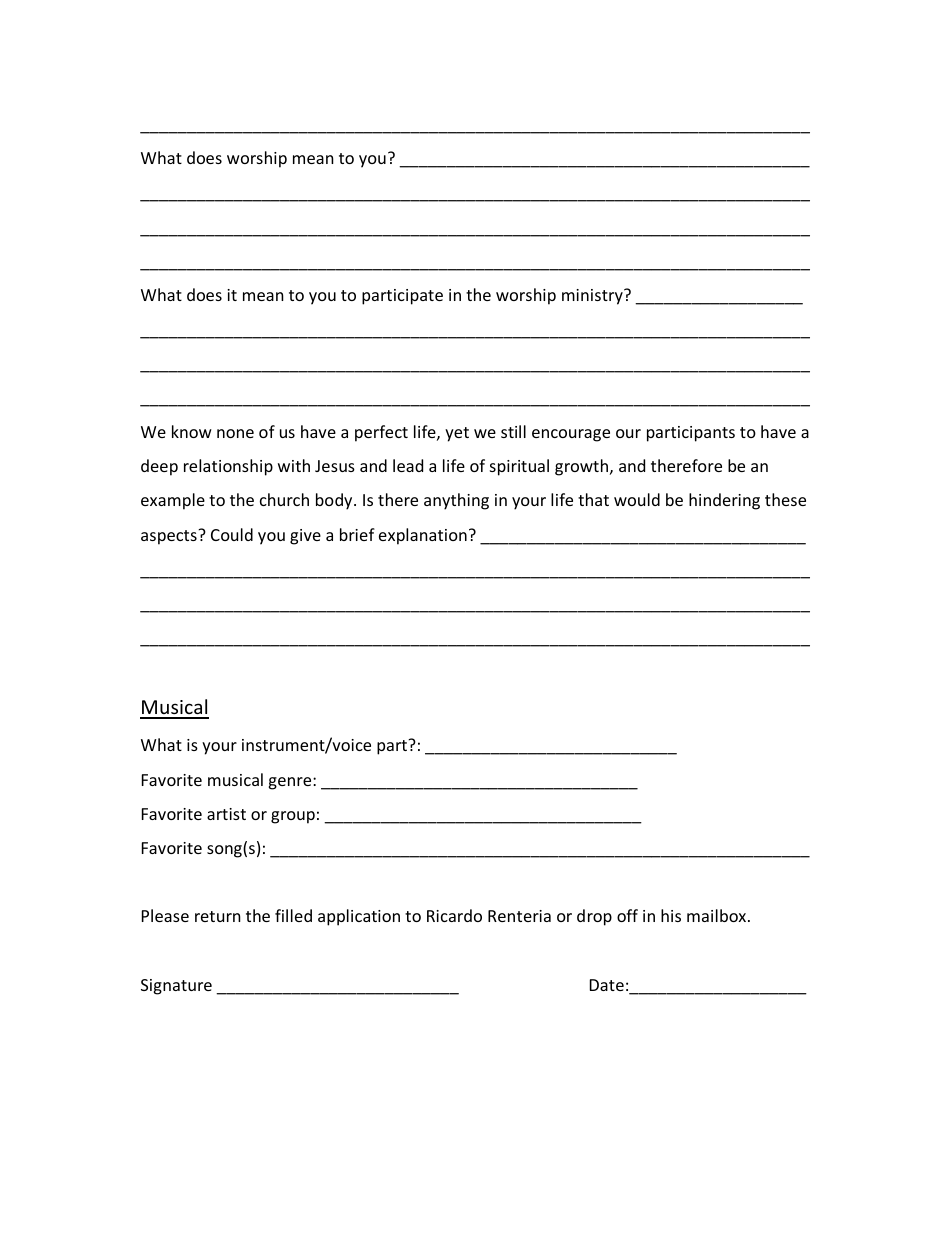 The height and width of the image is (1233, 952). What do you see at coordinates (724, 501) in the image?
I see `hindering` at bounding box center [724, 501].
